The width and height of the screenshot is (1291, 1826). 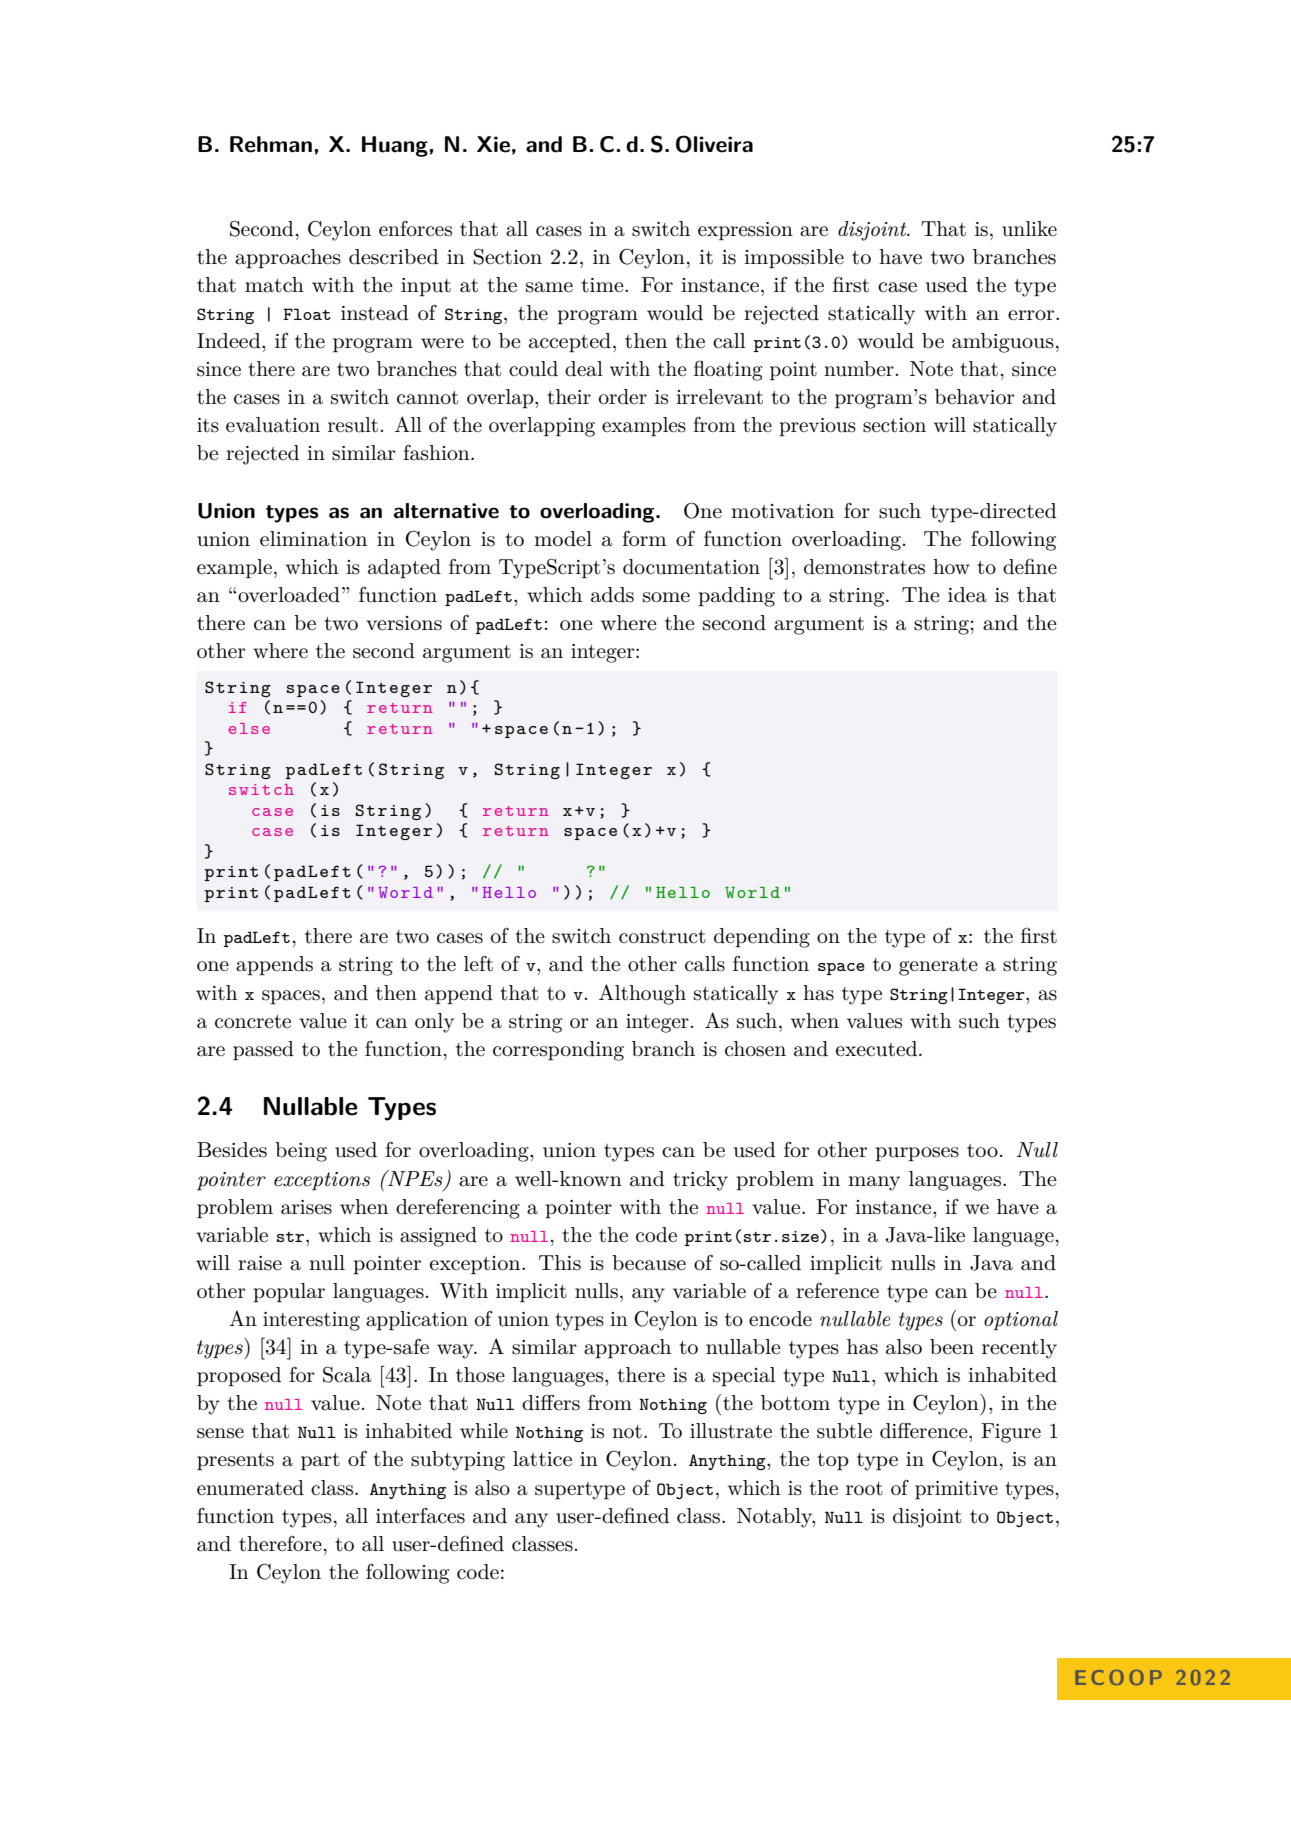 What do you see at coordinates (320, 1461) in the screenshot?
I see `part` at bounding box center [320, 1461].
